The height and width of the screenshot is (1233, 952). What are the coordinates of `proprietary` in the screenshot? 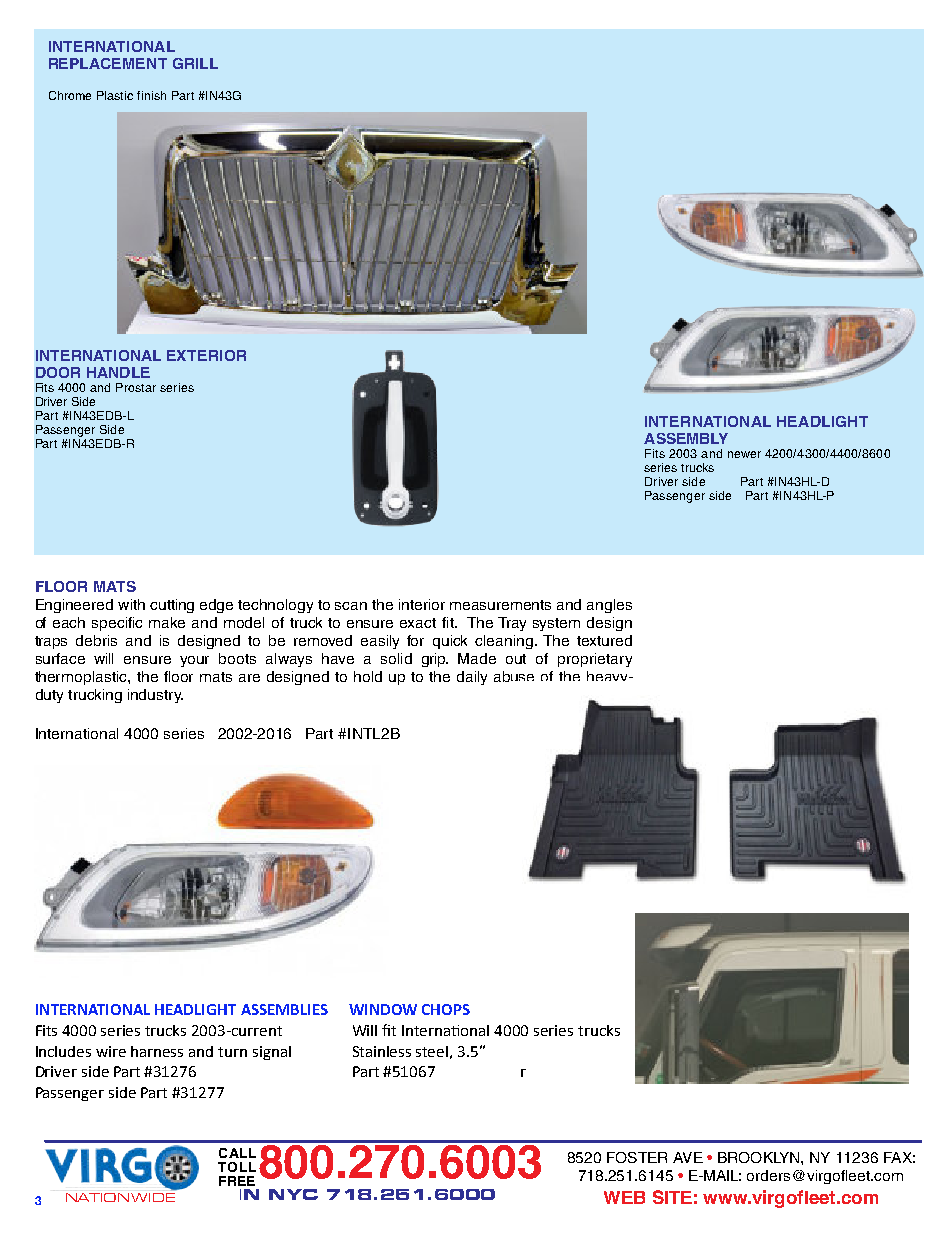 It's located at (595, 660).
